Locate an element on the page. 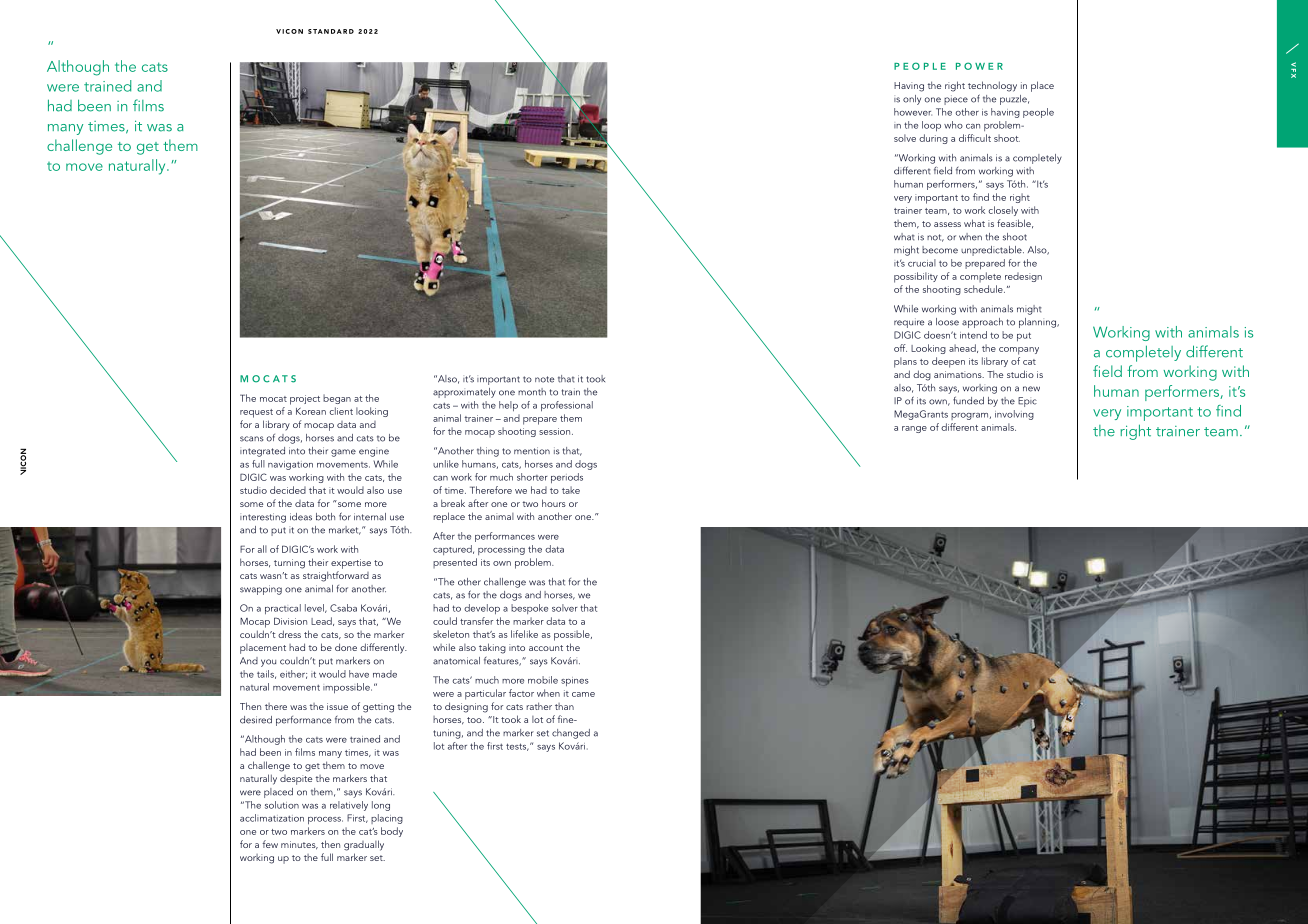  only is located at coordinates (912, 100).
